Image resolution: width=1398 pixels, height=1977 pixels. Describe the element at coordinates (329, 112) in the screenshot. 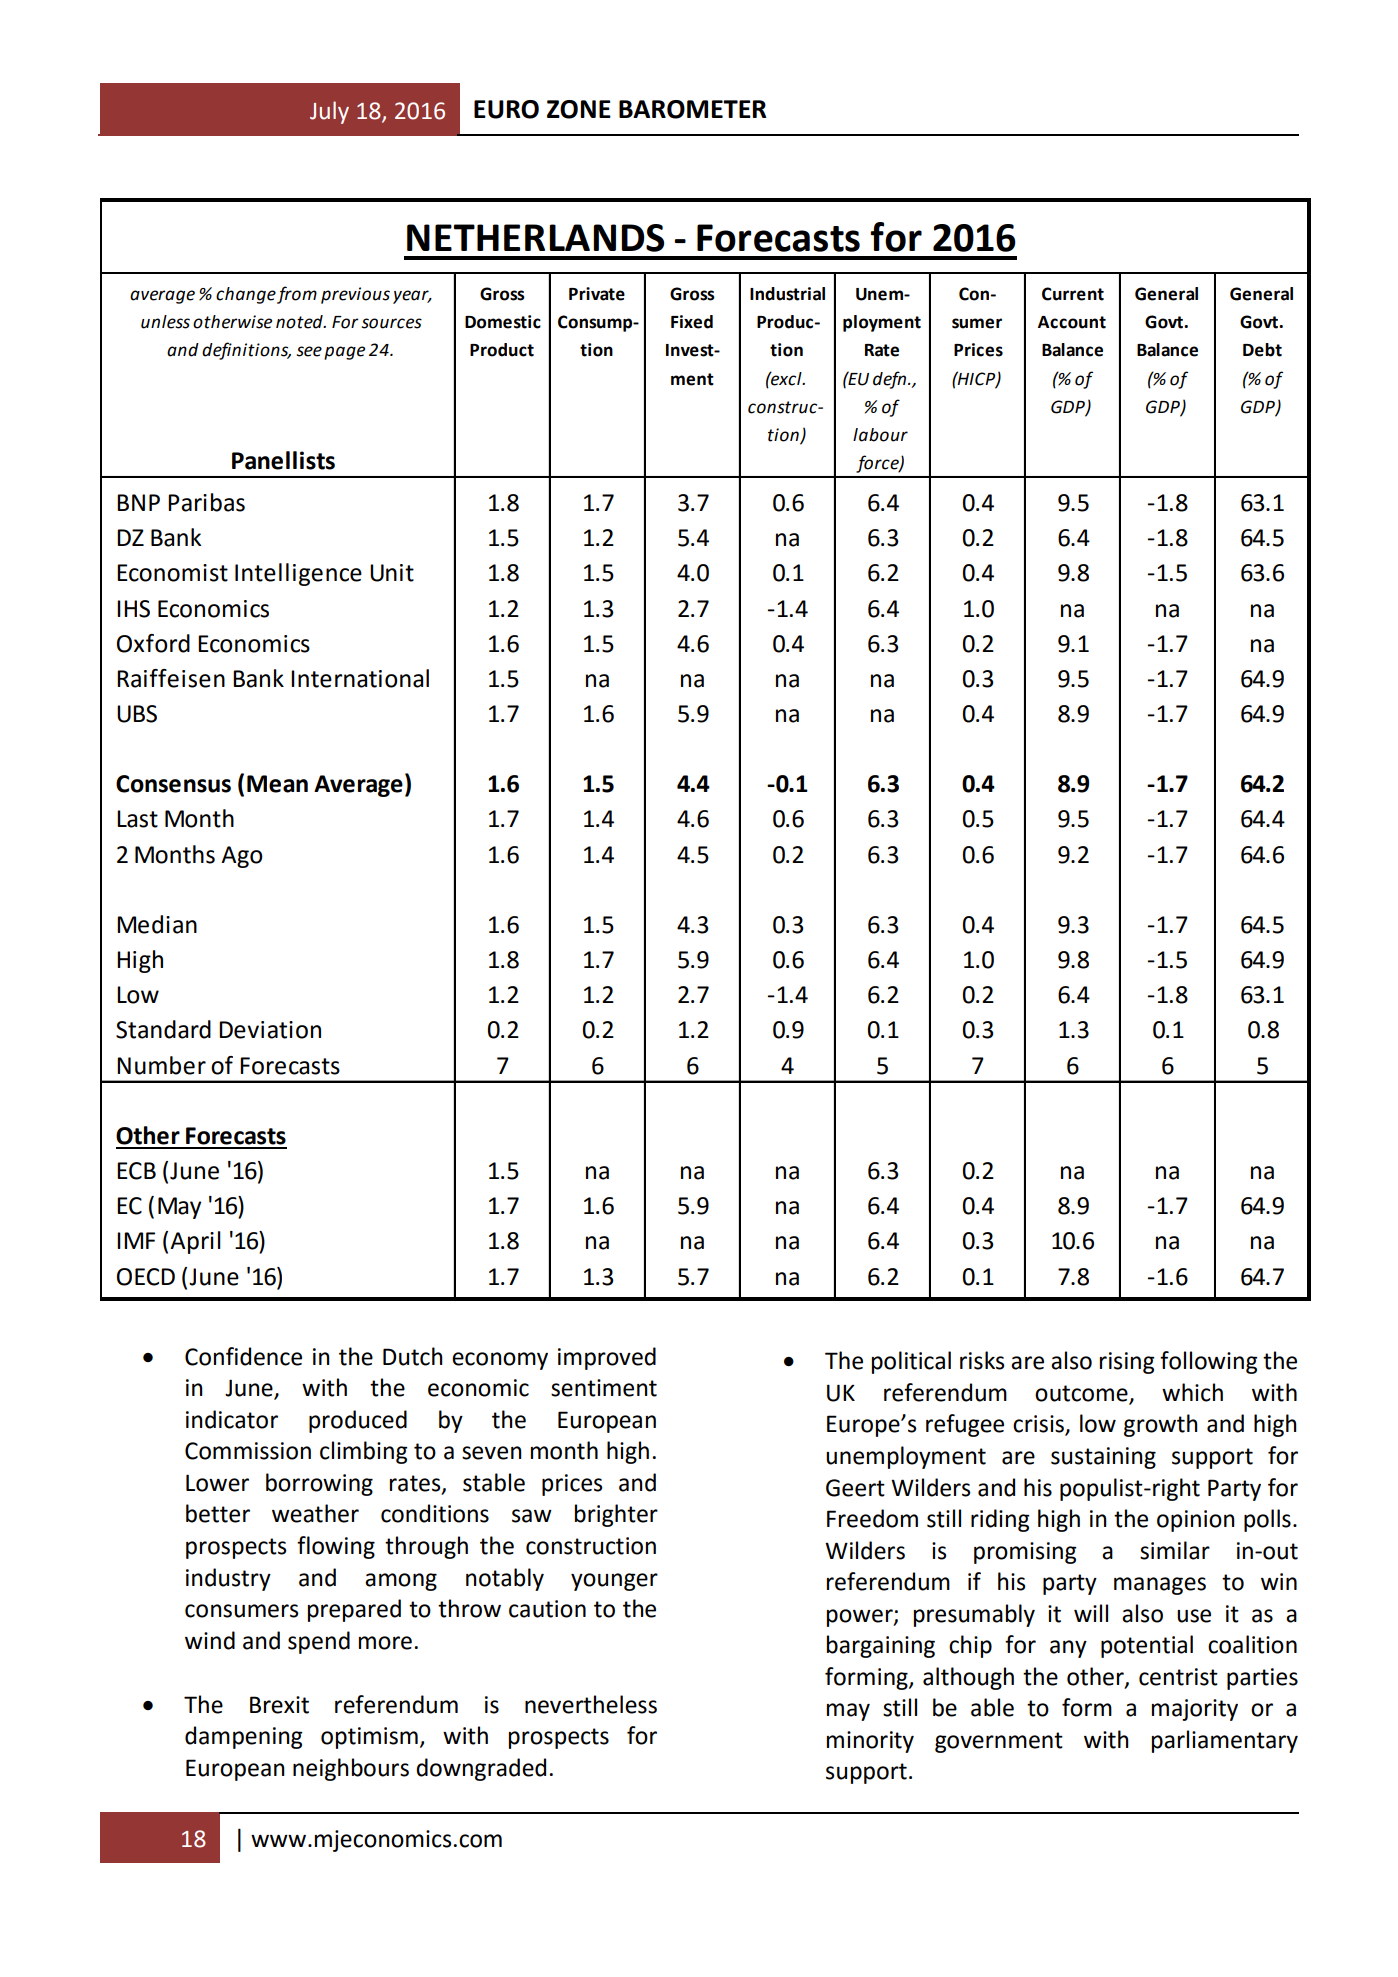

I see `July` at that location.
